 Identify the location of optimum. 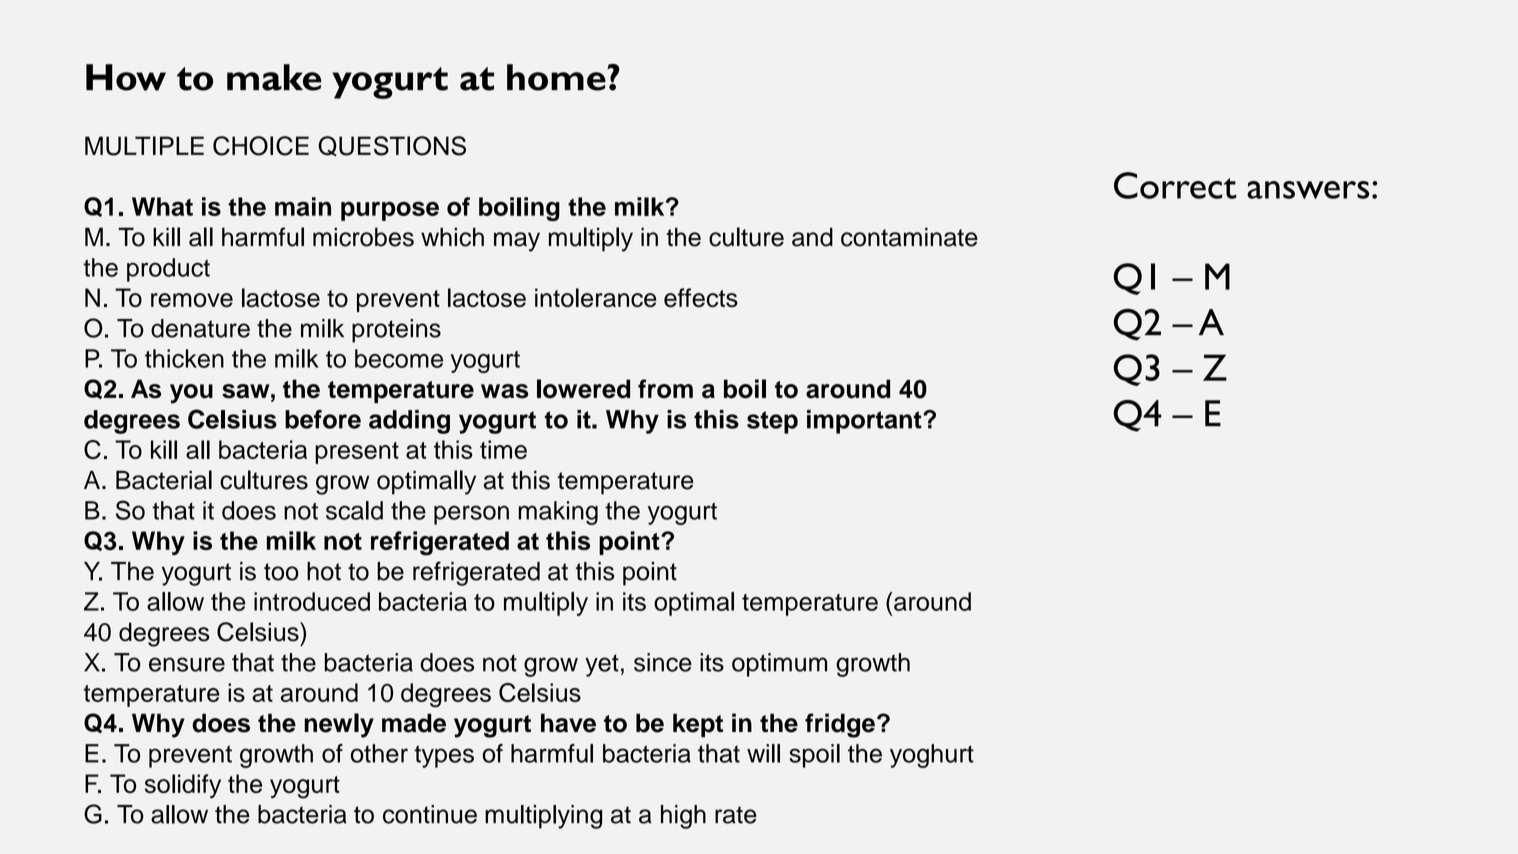
(779, 665).
